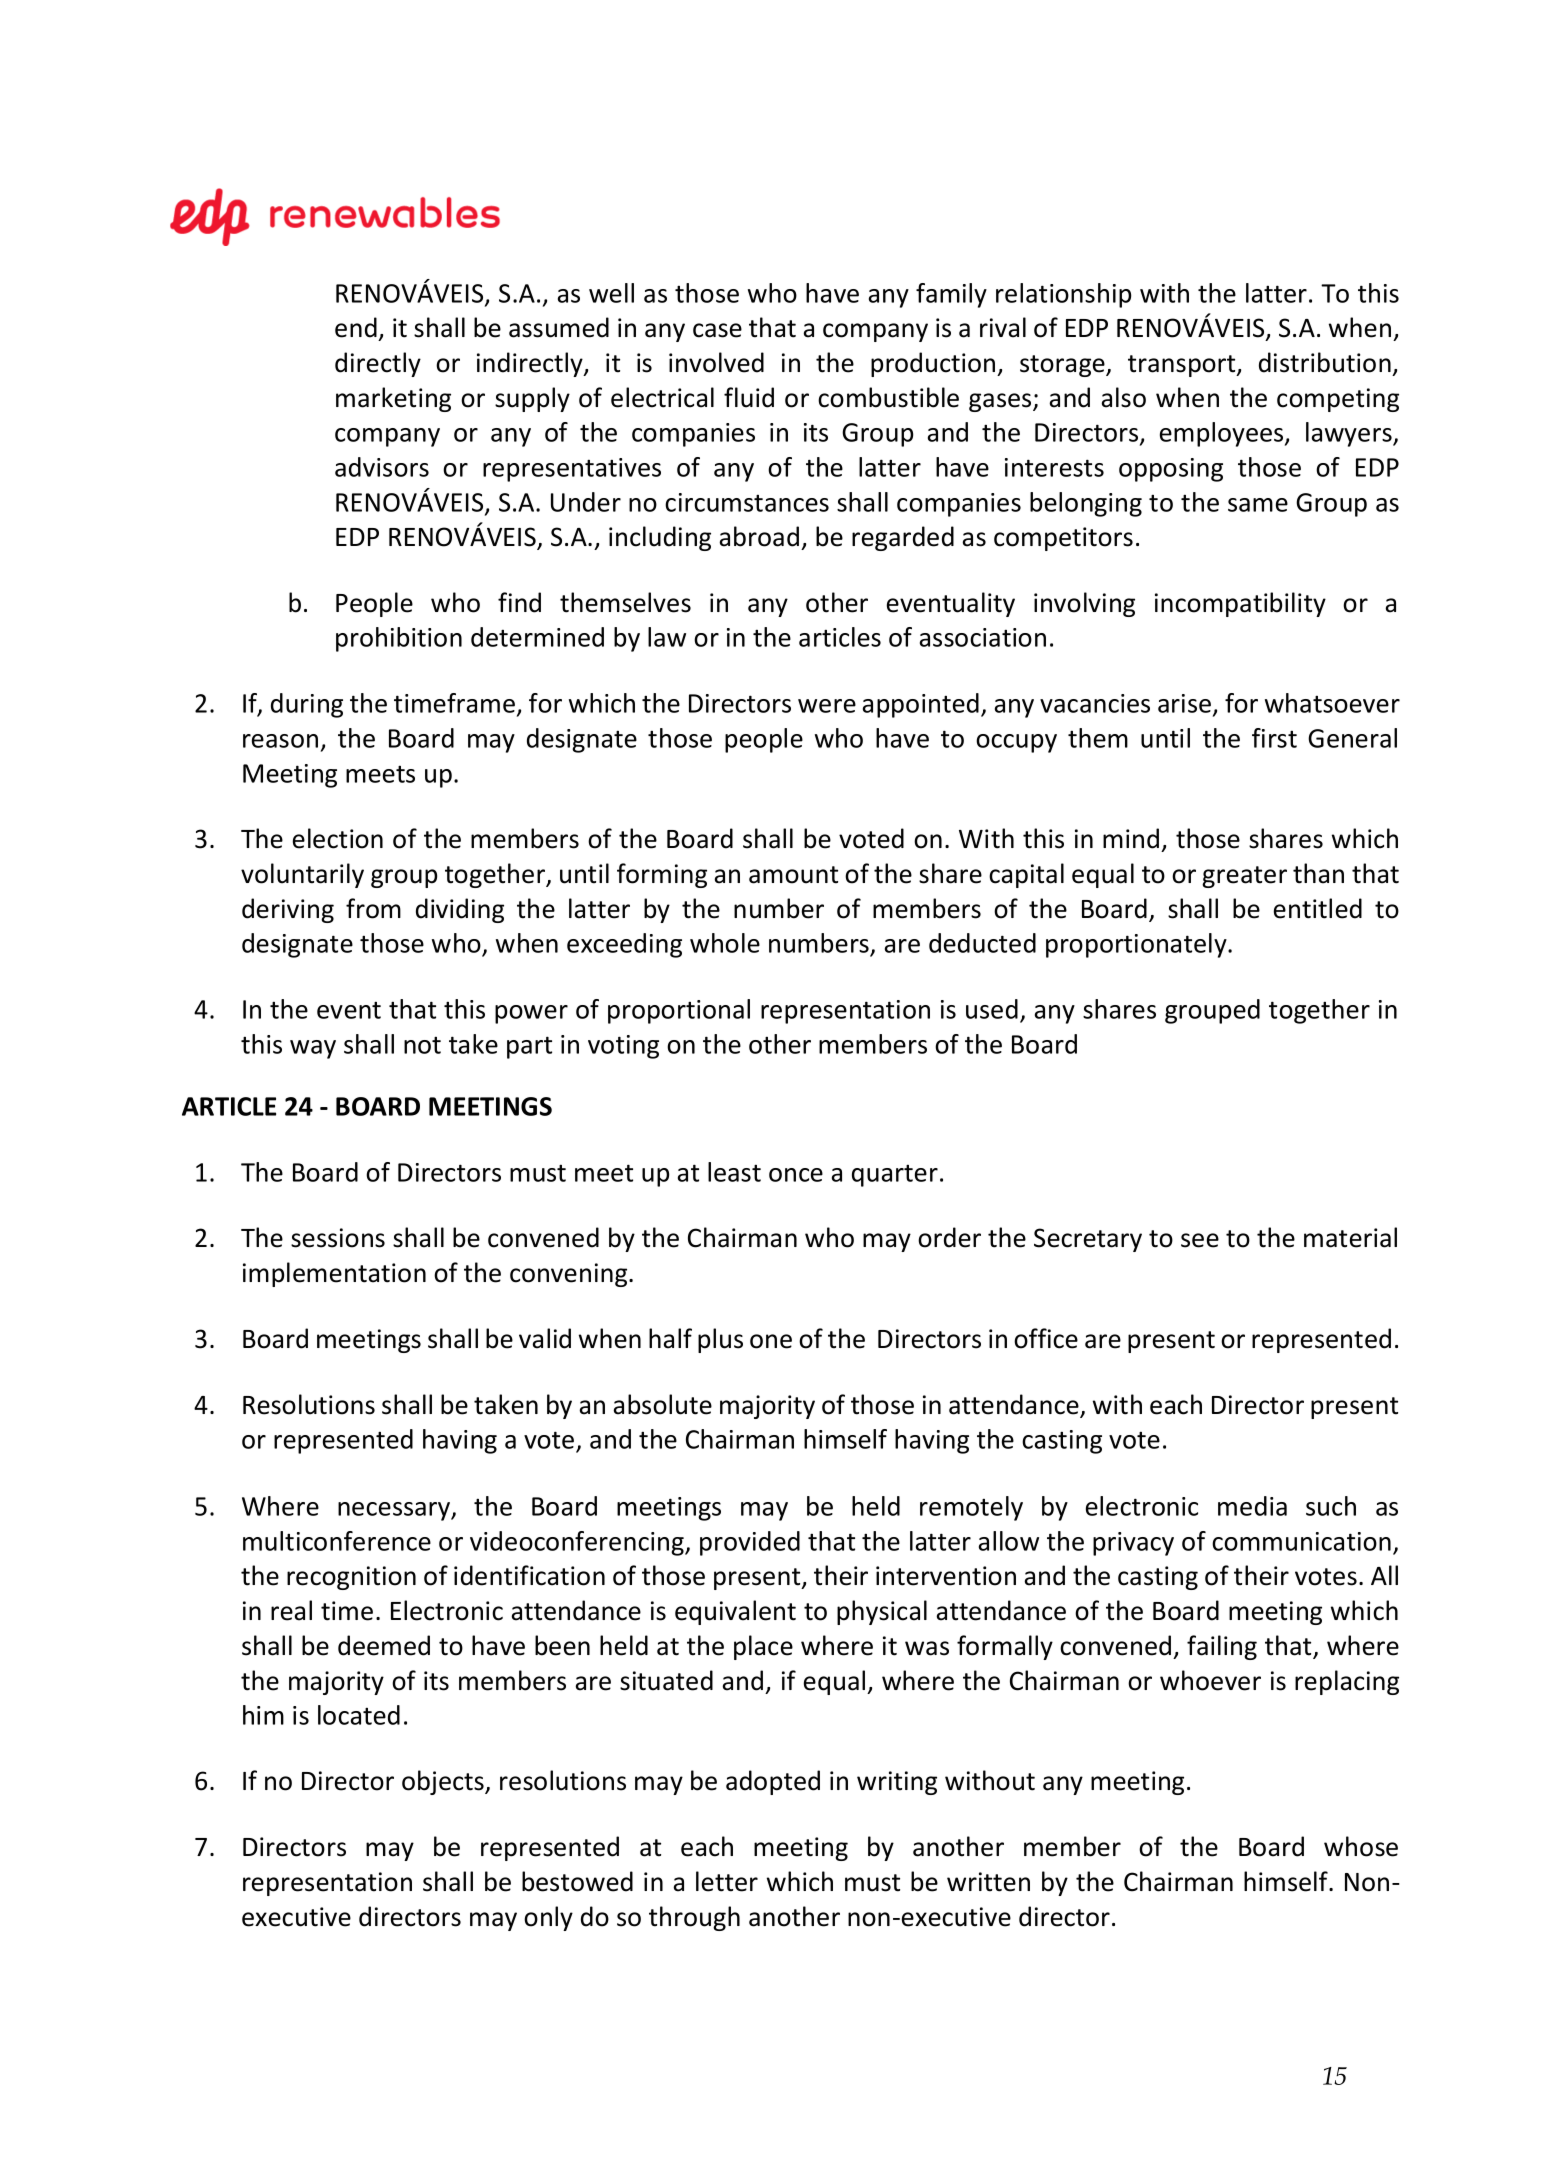 The image size is (1543, 2182). Describe the element at coordinates (1361, 1846) in the page. I see `whose` at that location.
